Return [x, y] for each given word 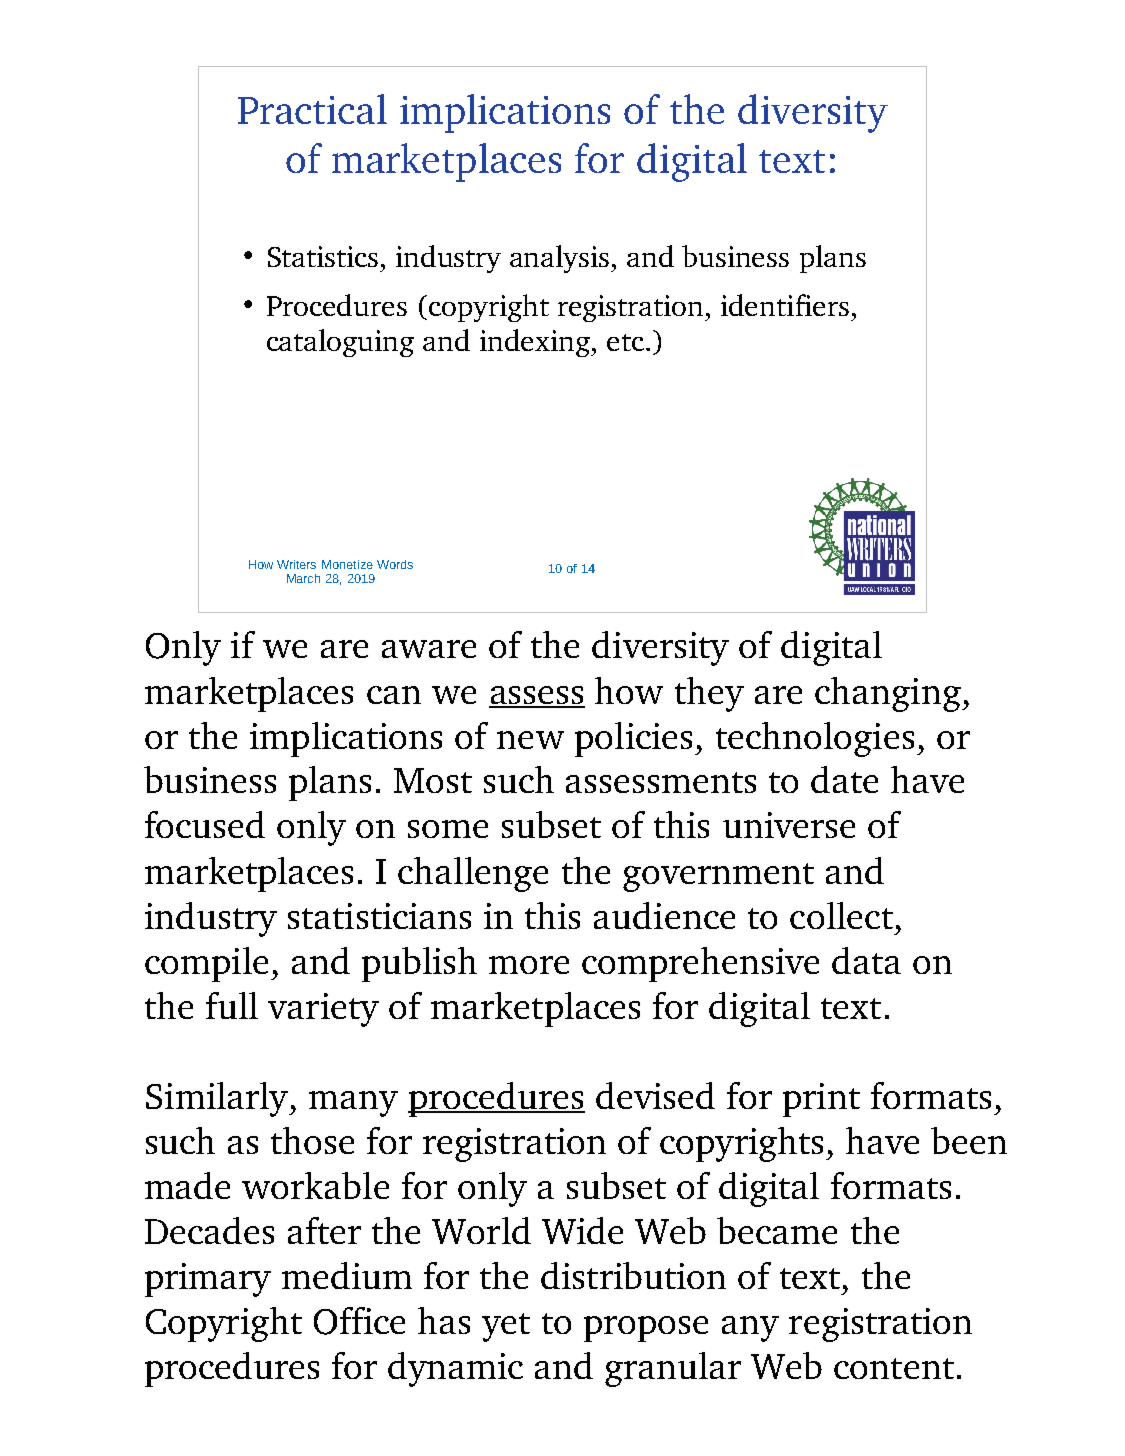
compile [206, 964]
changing [889, 694]
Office [359, 1321]
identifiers [785, 305]
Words [395, 564]
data [866, 960]
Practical [312, 109]
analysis [561, 259]
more [529, 965]
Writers [296, 564]
